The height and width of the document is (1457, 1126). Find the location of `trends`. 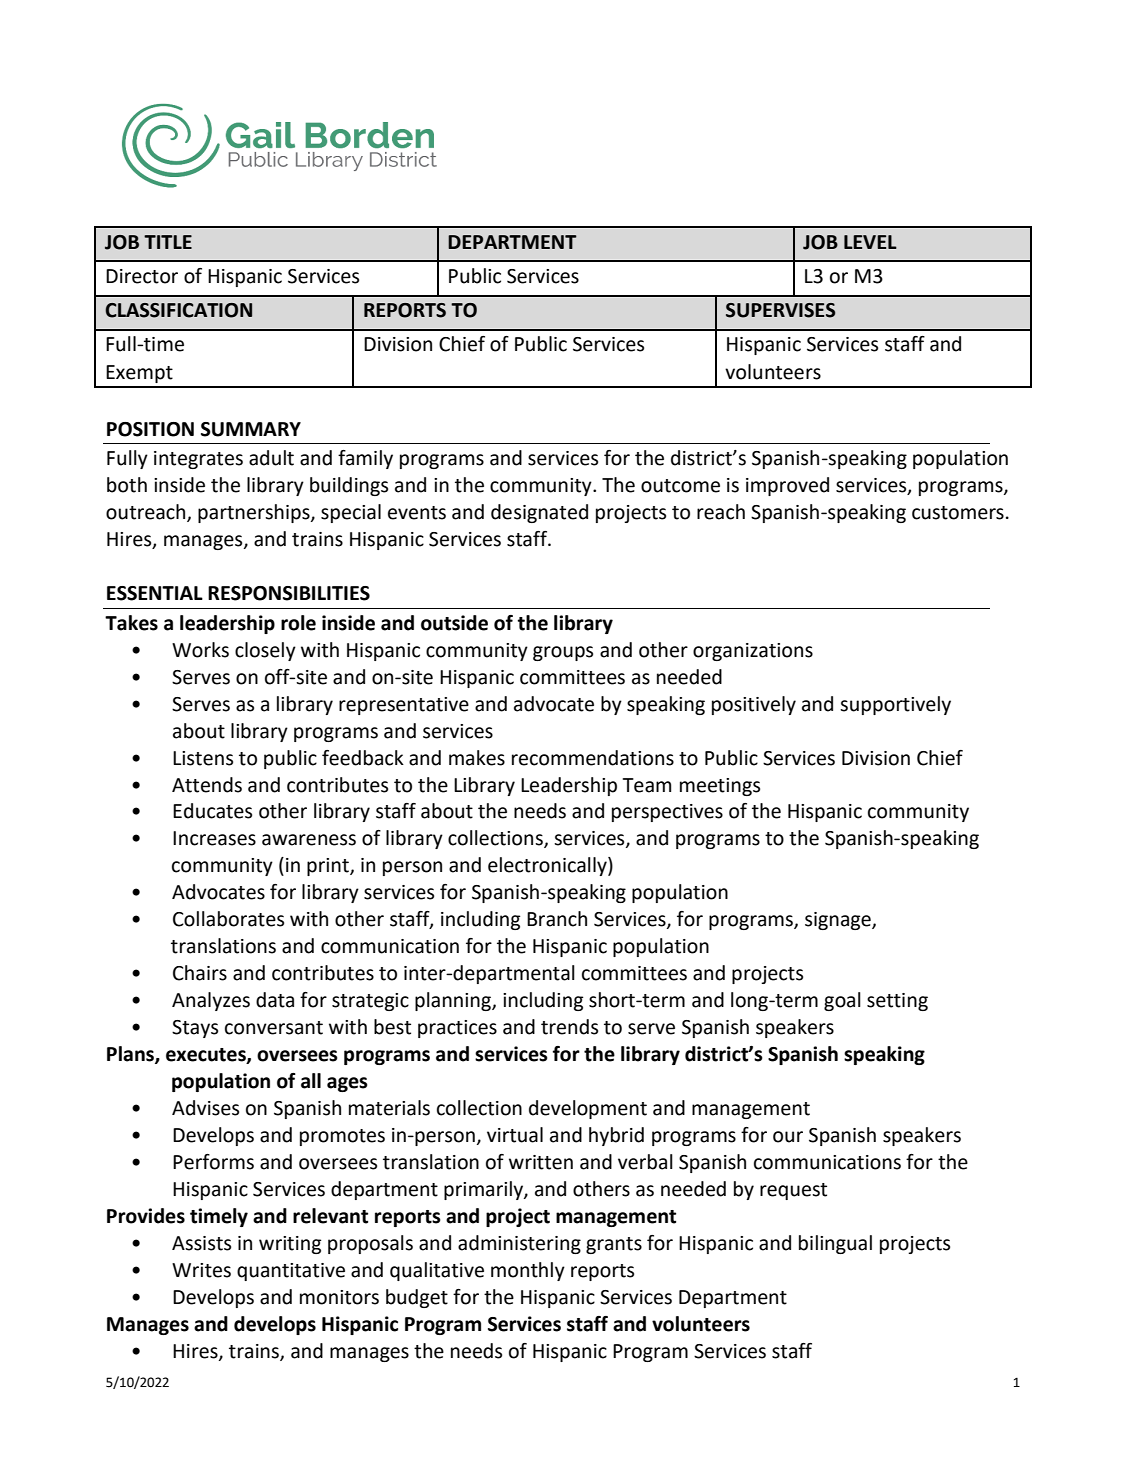

trends is located at coordinates (569, 1027).
